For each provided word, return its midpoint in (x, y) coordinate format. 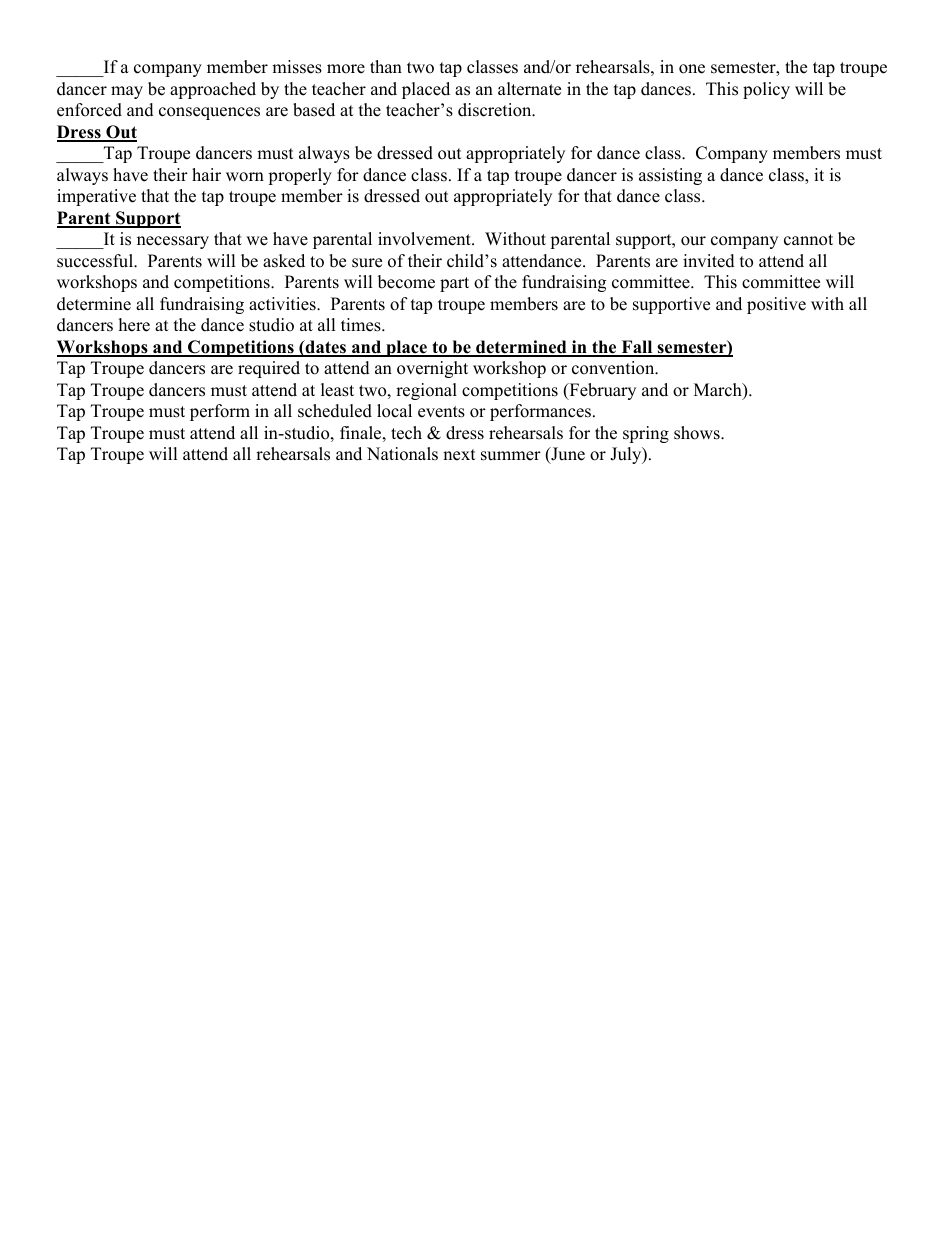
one (692, 69)
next (459, 455)
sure (367, 263)
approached (213, 90)
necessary (173, 242)
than (386, 66)
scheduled (335, 411)
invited (709, 261)
